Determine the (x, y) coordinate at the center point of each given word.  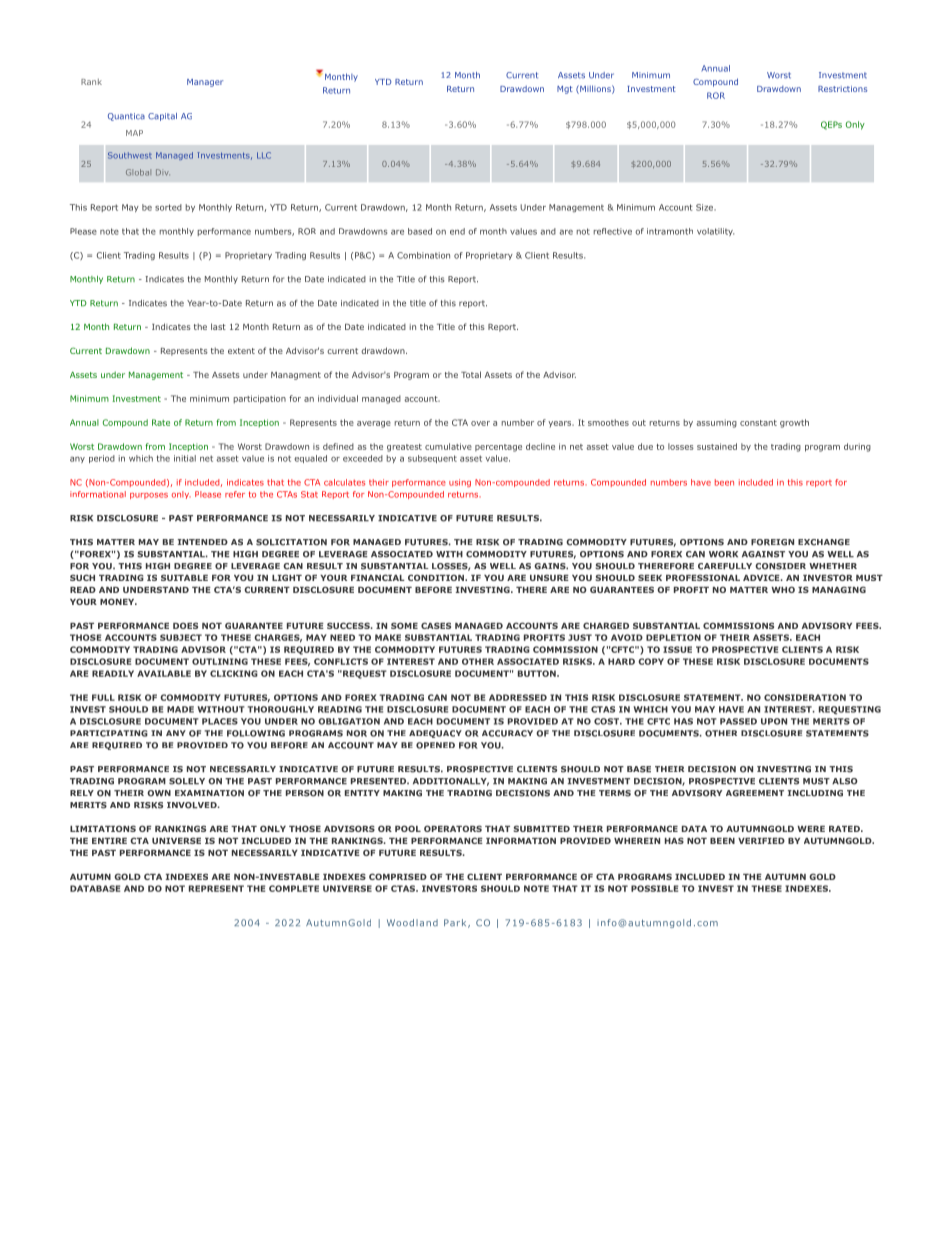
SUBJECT (181, 637)
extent (241, 351)
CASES (436, 625)
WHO (783, 589)
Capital (162, 117)
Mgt (565, 90)
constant (758, 423)
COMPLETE (294, 888)
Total (471, 374)
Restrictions (843, 89)
